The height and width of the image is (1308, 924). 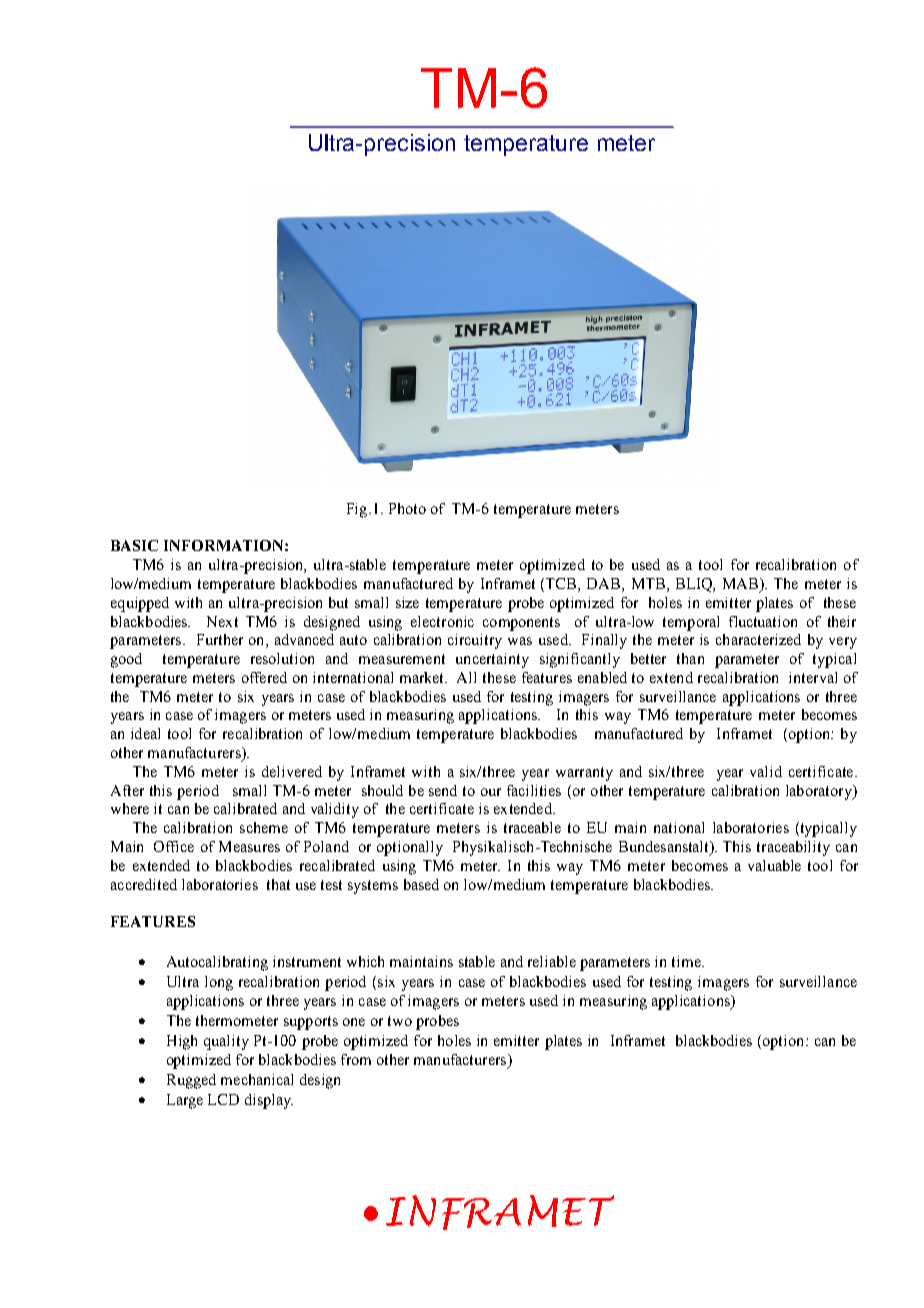 I want to click on BASIC, so click(x=134, y=545).
